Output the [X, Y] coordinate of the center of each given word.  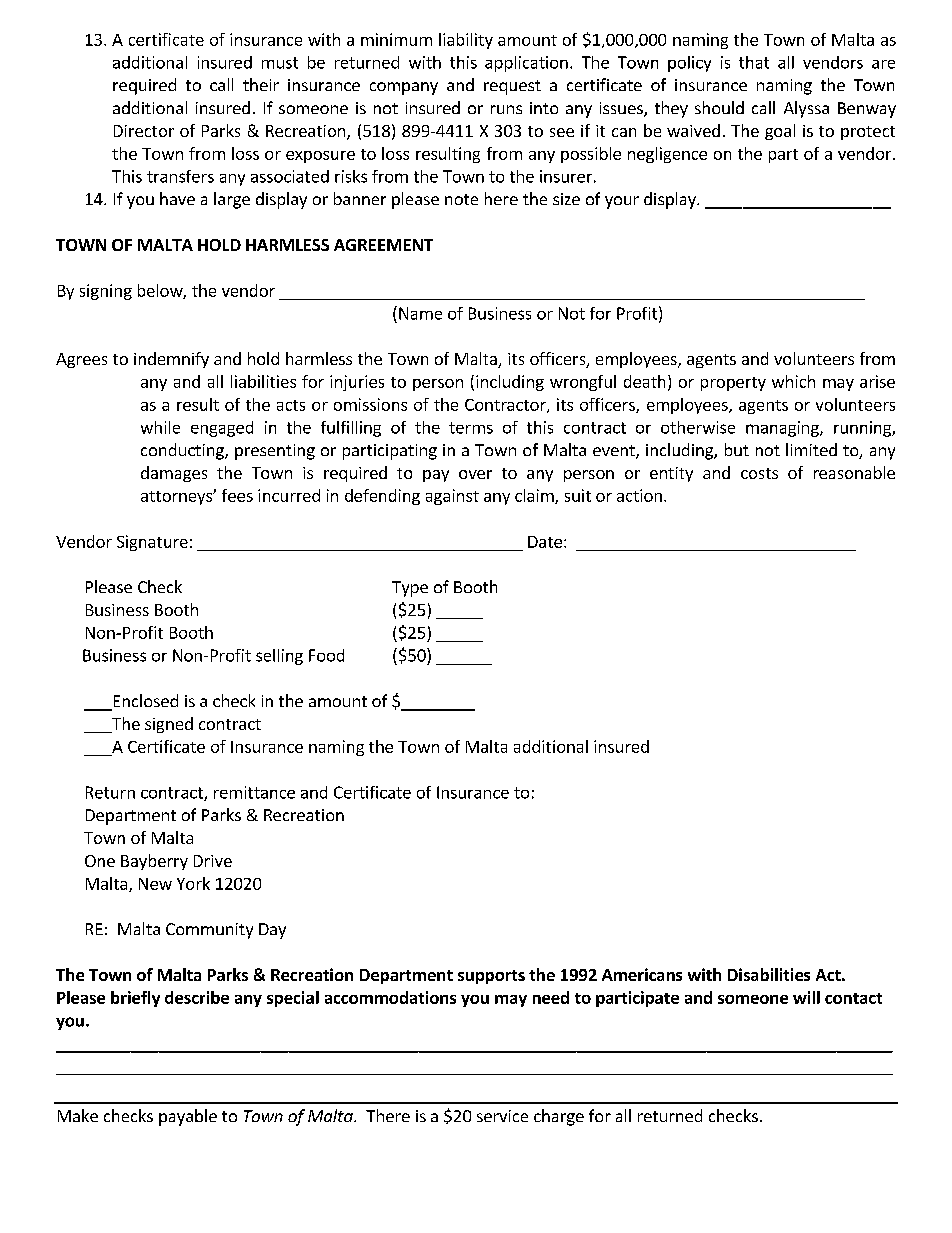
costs [759, 473]
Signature [152, 543]
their [261, 84]
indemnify [171, 360]
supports [491, 977]
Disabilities [769, 974]
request [512, 87]
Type [410, 589]
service [502, 1116]
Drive [213, 861]
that [754, 62]
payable [188, 1117]
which [793, 381]
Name [420, 313]
